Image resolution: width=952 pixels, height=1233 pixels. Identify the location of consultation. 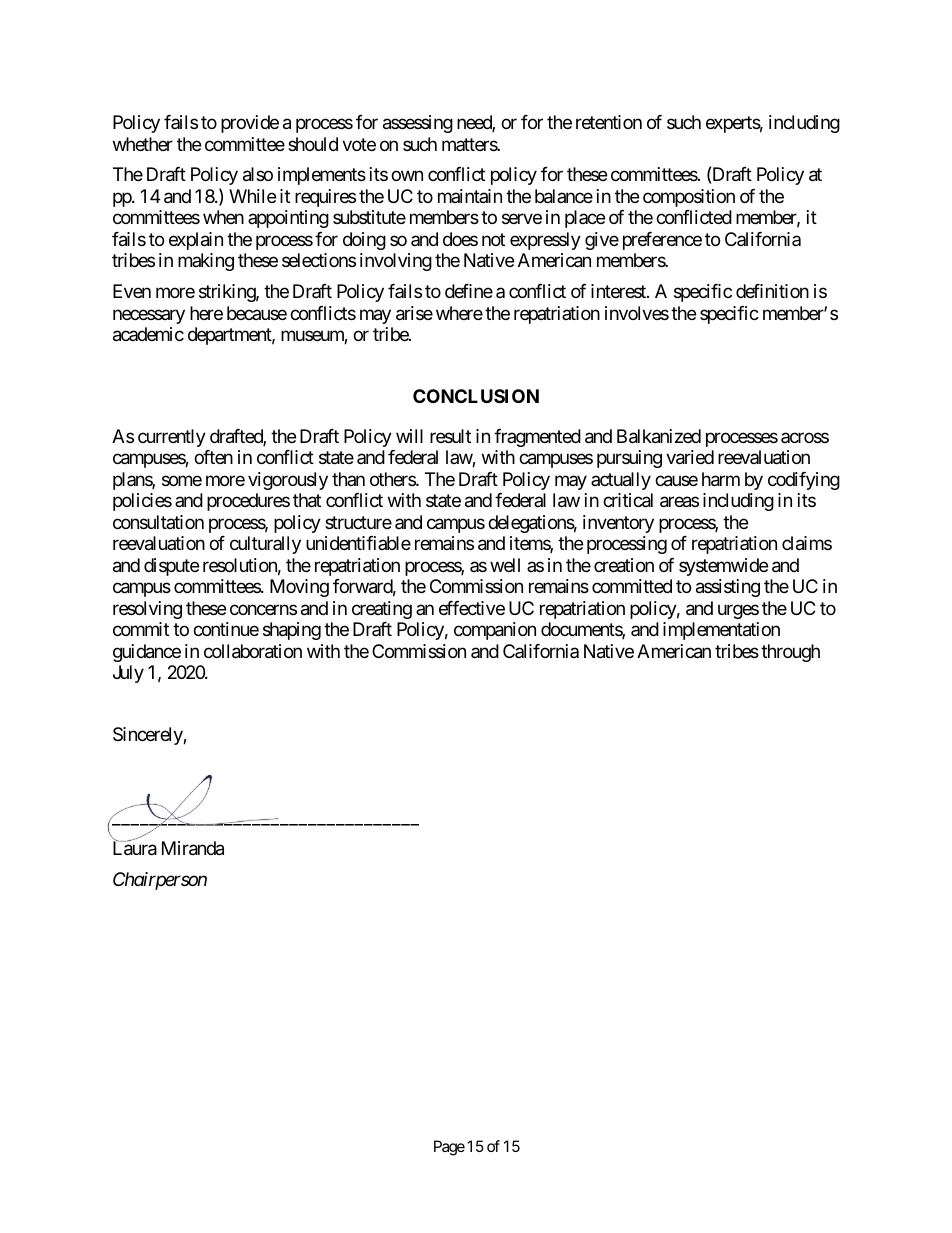
(158, 522).
